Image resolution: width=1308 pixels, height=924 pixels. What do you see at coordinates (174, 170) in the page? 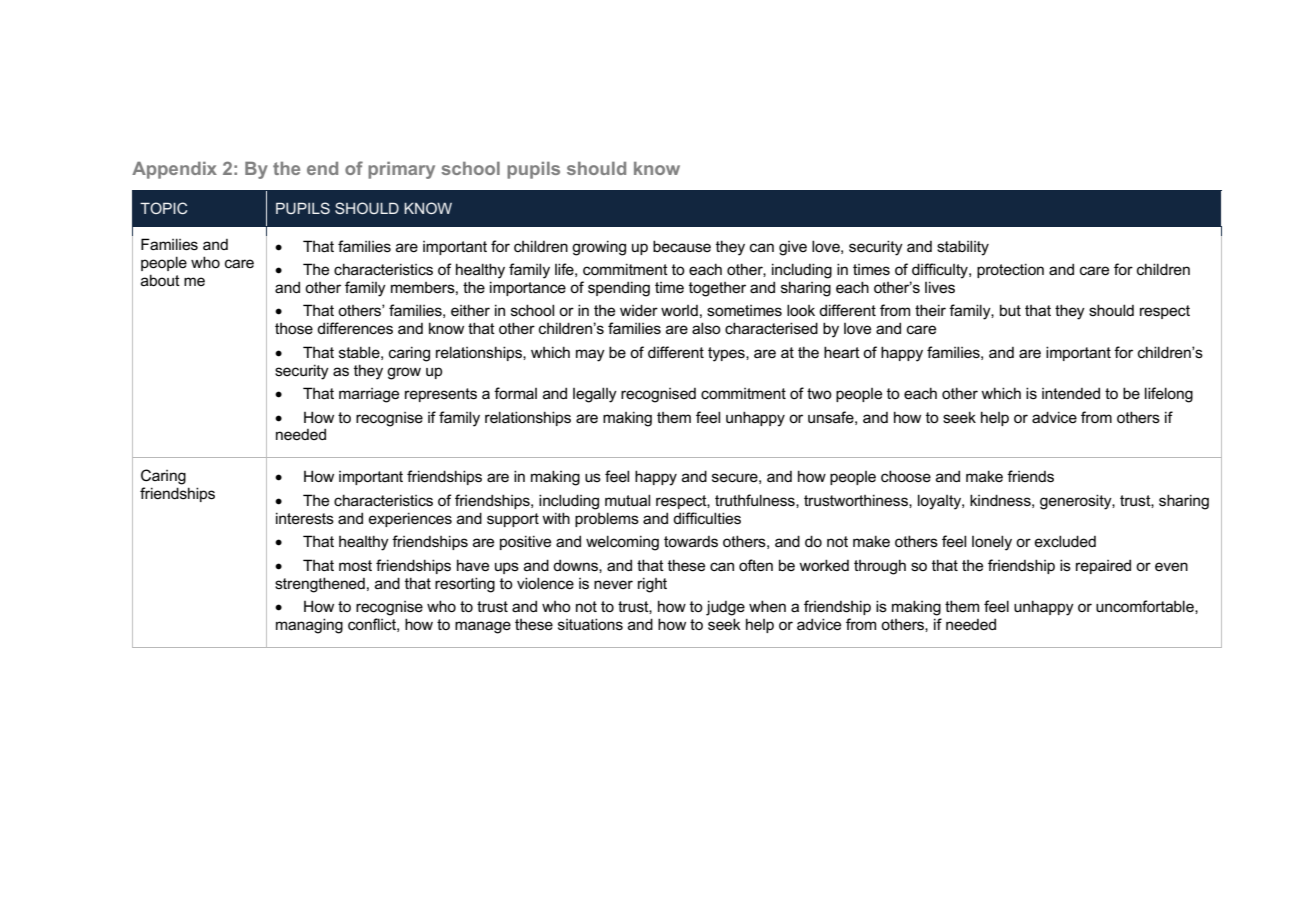
I see `Appendix` at bounding box center [174, 170].
